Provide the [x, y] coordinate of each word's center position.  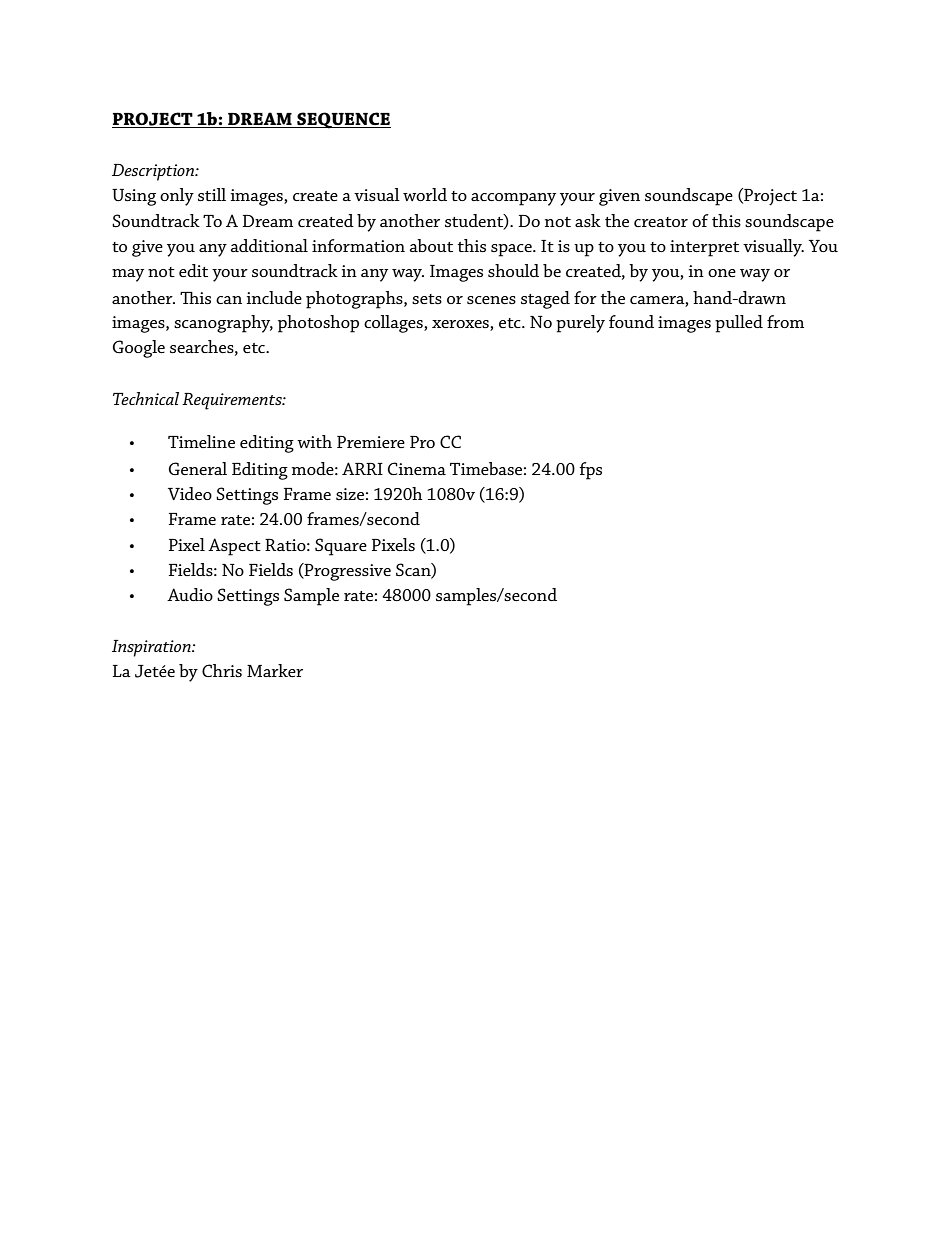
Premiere [371, 442]
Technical [146, 398]
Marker [275, 670]
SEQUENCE [343, 120]
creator [661, 222]
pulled [739, 324]
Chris [222, 670]
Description [154, 172]
